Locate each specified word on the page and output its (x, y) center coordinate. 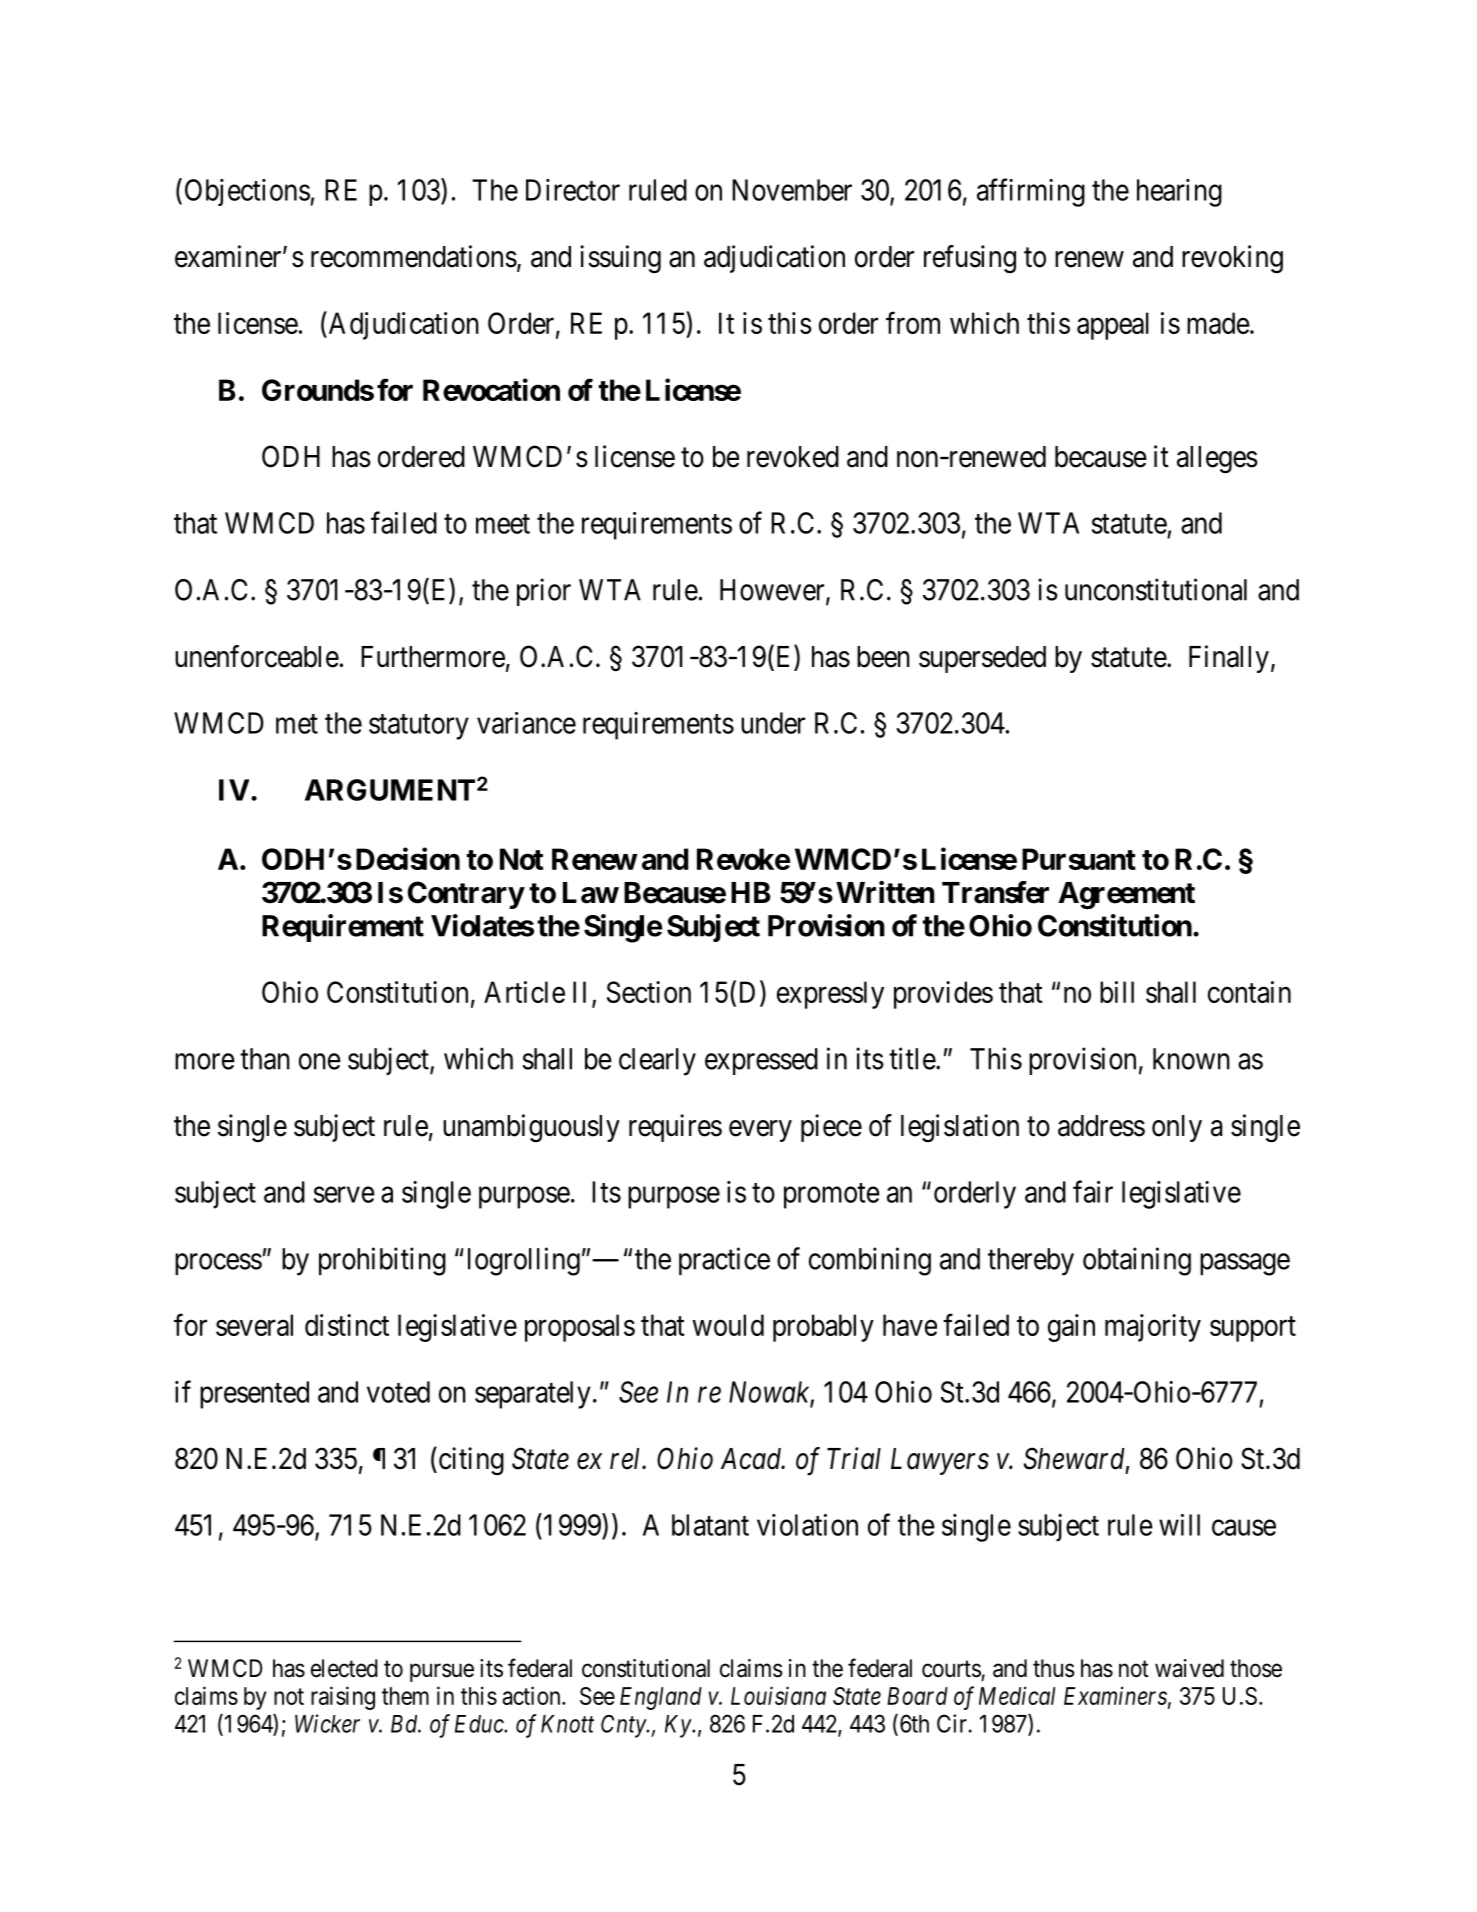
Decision (408, 858)
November (792, 190)
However (773, 591)
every (760, 1131)
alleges (1217, 460)
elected (344, 1668)
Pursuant (1079, 859)
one (320, 1061)
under (773, 723)
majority (1153, 1328)
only (1177, 1128)
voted (398, 1392)
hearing (1179, 193)
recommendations (414, 256)
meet (503, 524)
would (728, 1325)
